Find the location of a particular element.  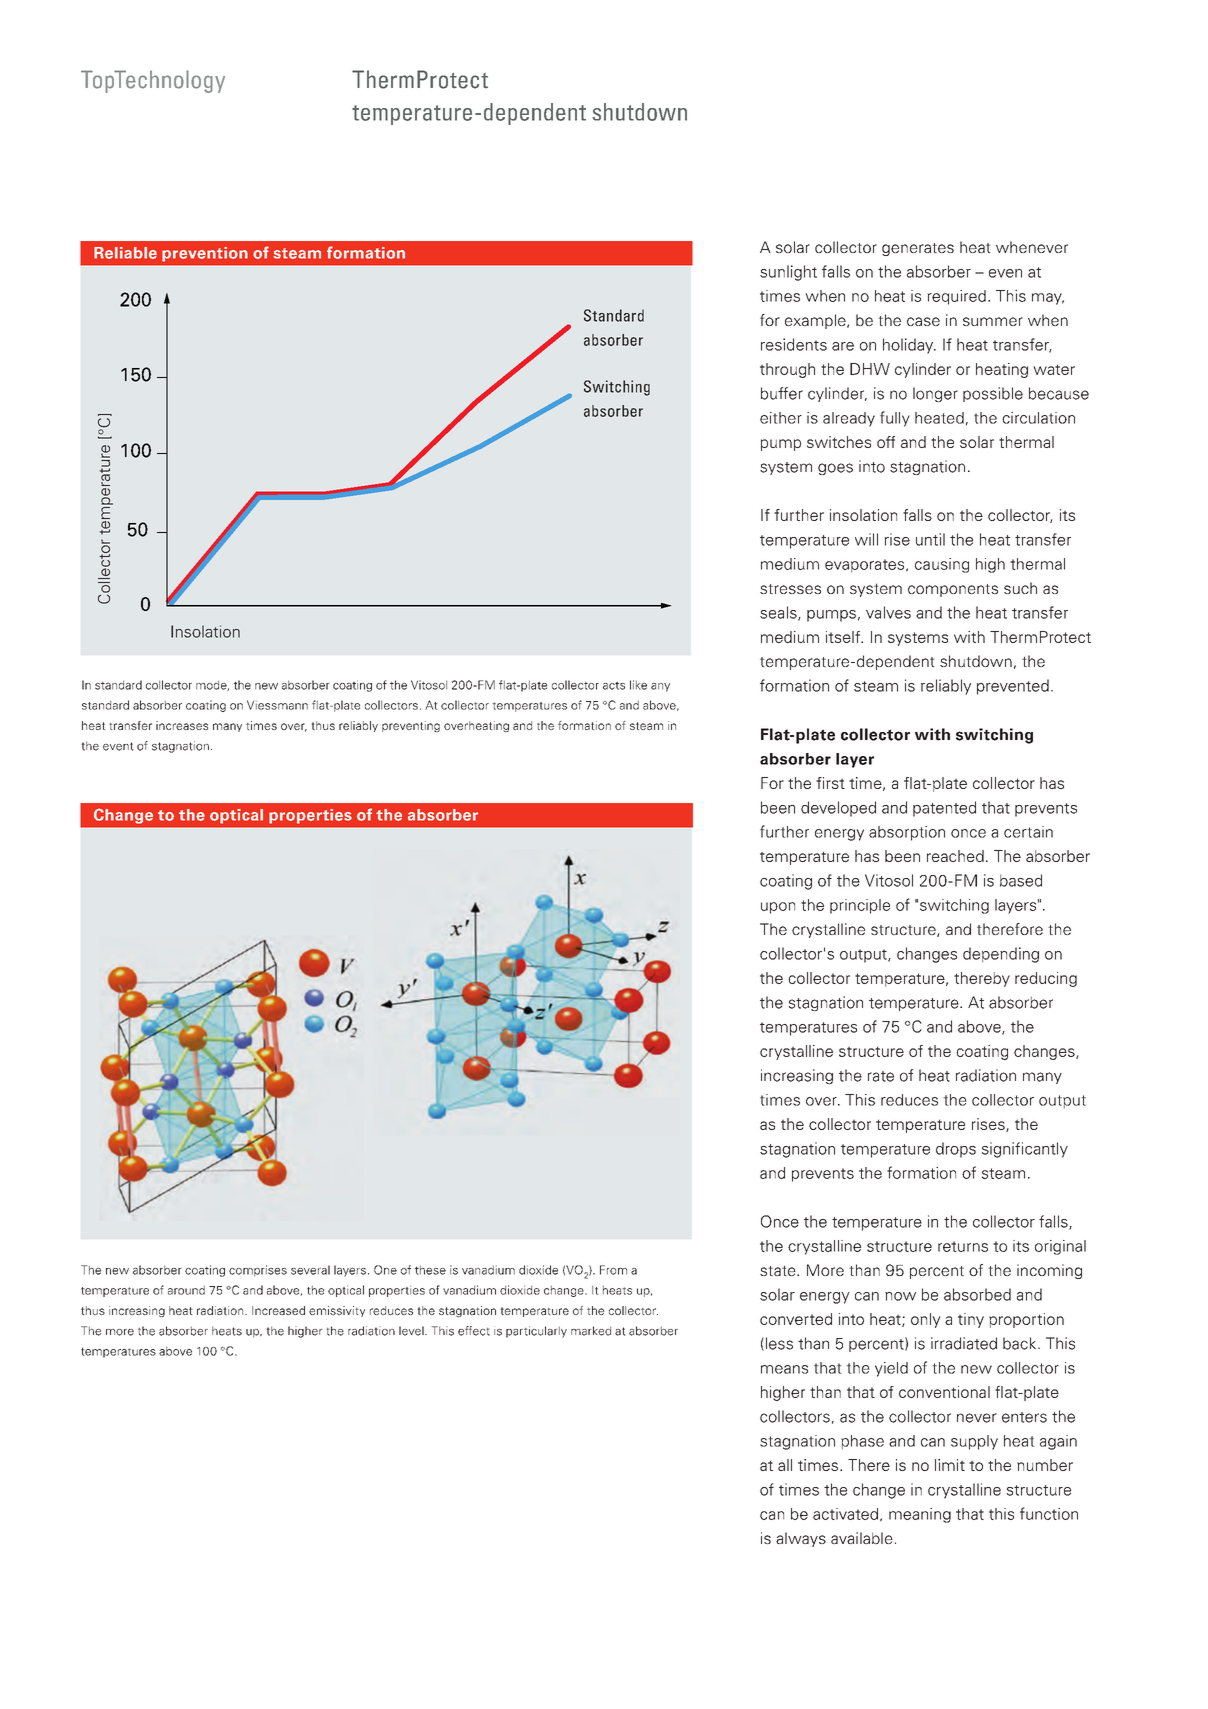

Reliable is located at coordinates (125, 253).
